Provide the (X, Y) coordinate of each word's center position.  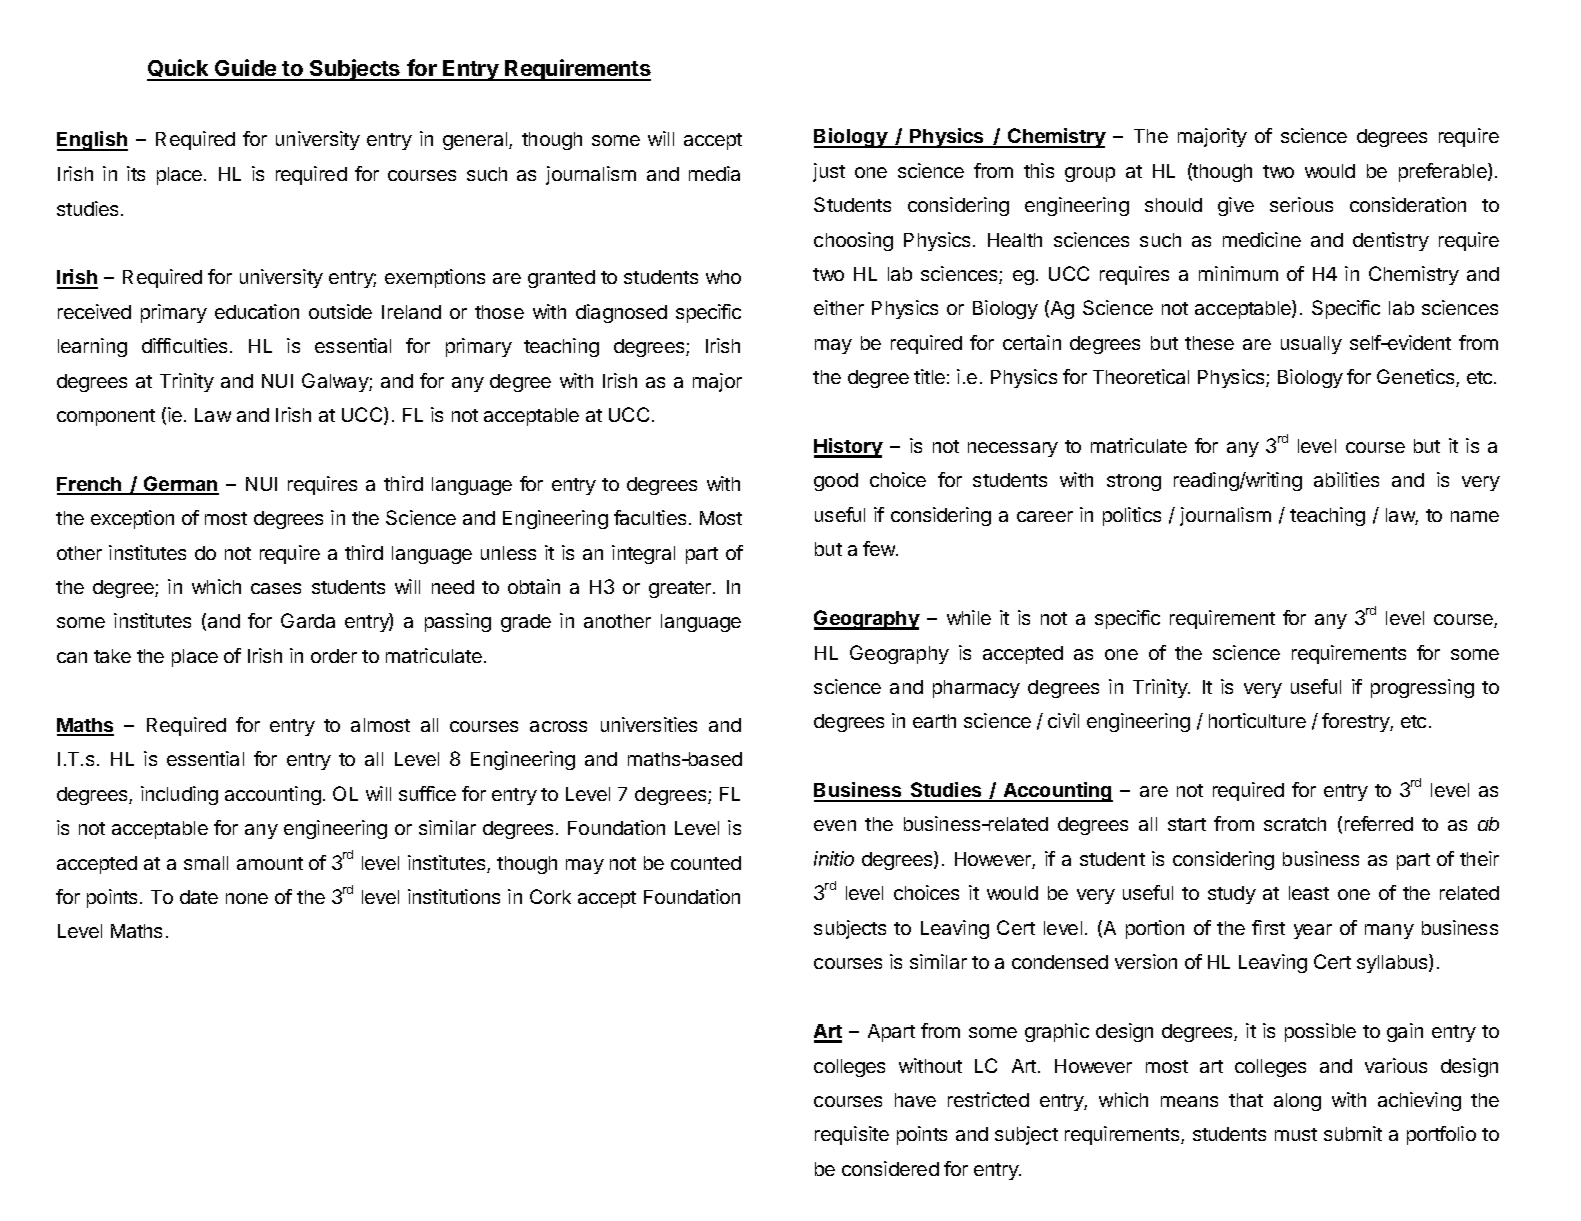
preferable (1444, 172)
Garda (308, 620)
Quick (179, 69)
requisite (852, 1135)
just (829, 172)
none (247, 898)
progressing (1422, 688)
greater (681, 589)
